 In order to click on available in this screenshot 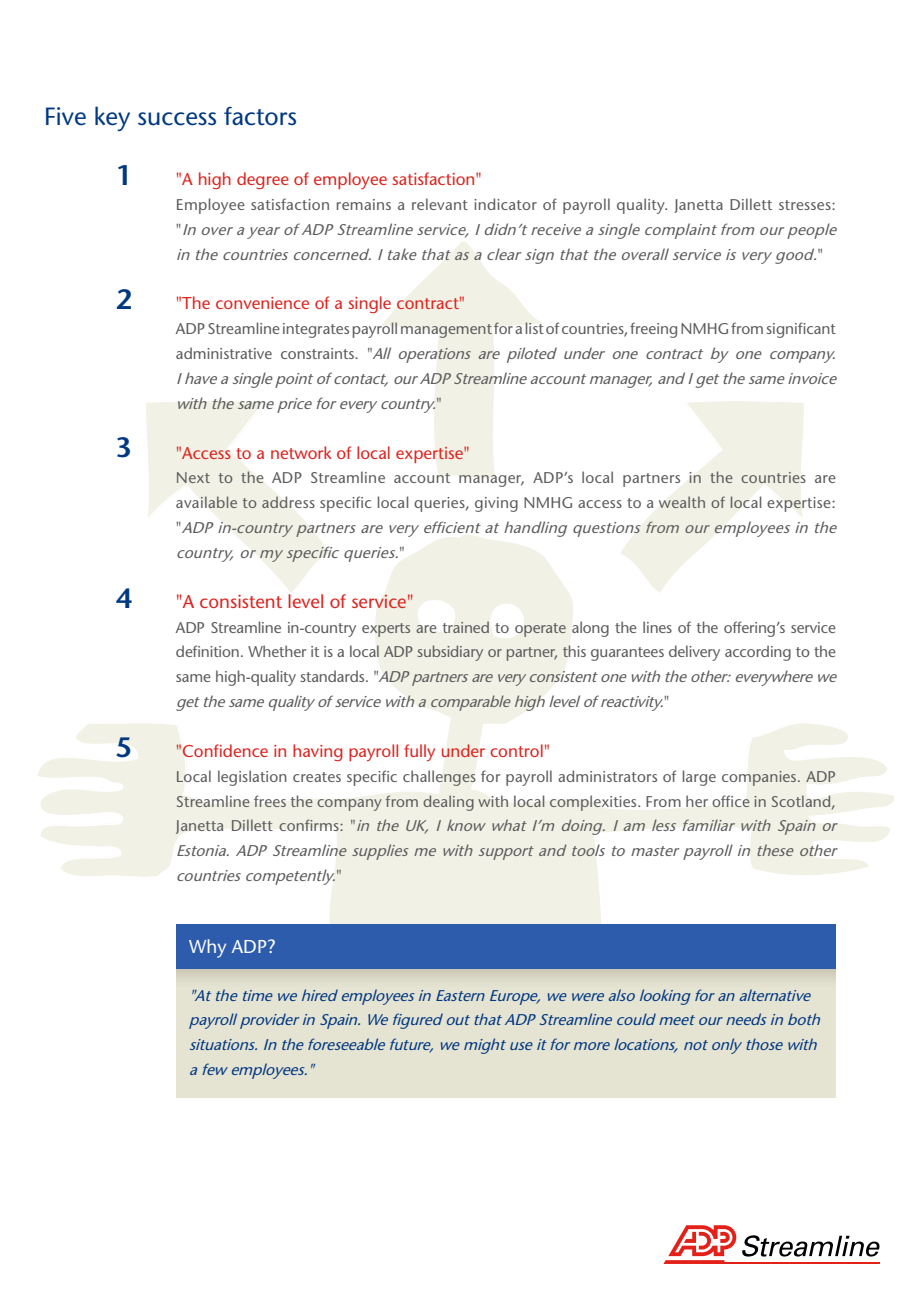, I will do `click(206, 502)`.
